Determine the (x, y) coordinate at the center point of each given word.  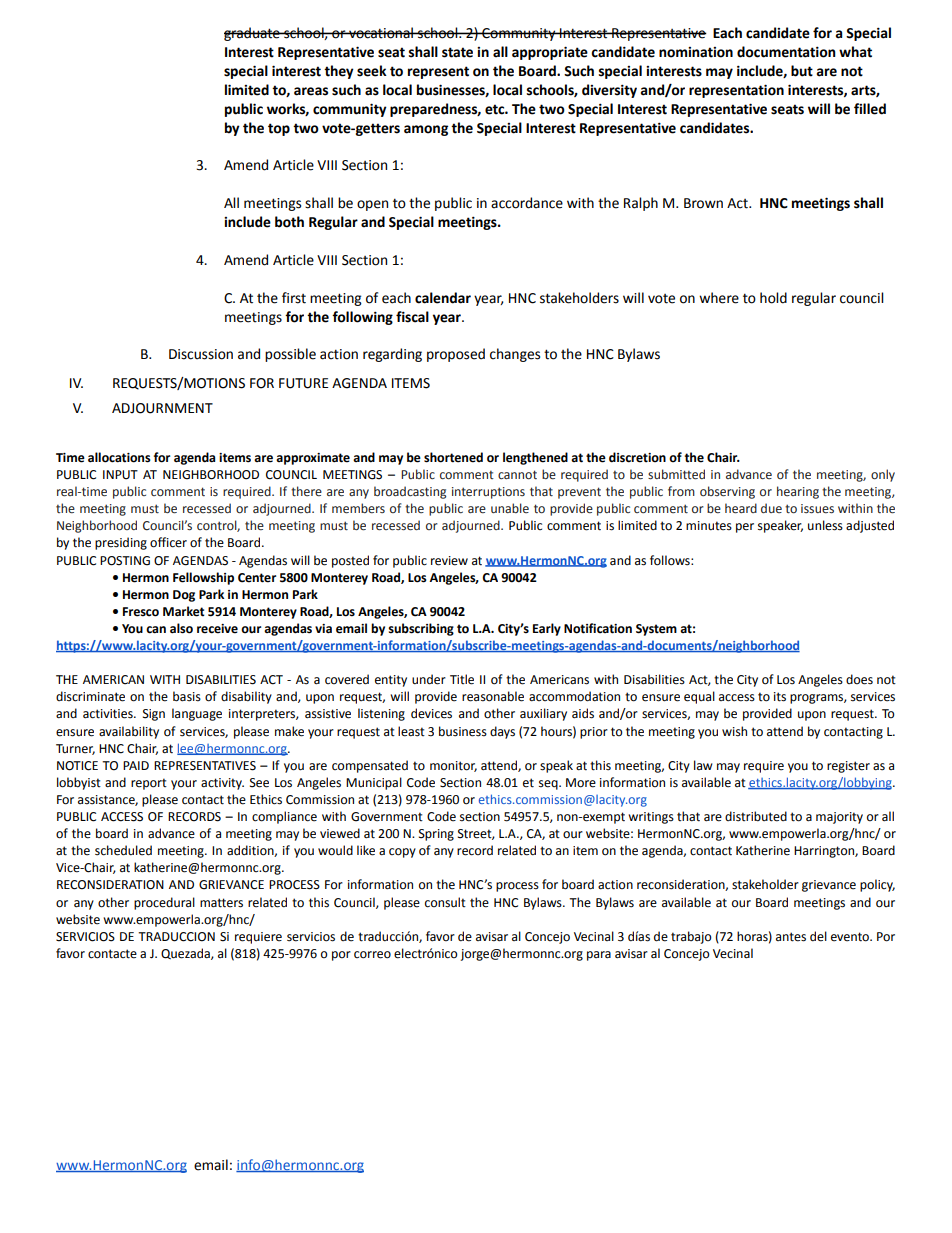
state (457, 52)
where (719, 298)
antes (791, 937)
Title (462, 679)
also (181, 628)
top (279, 129)
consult (445, 902)
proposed (456, 355)
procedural (164, 903)
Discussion (201, 354)
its (780, 697)
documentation (786, 52)
